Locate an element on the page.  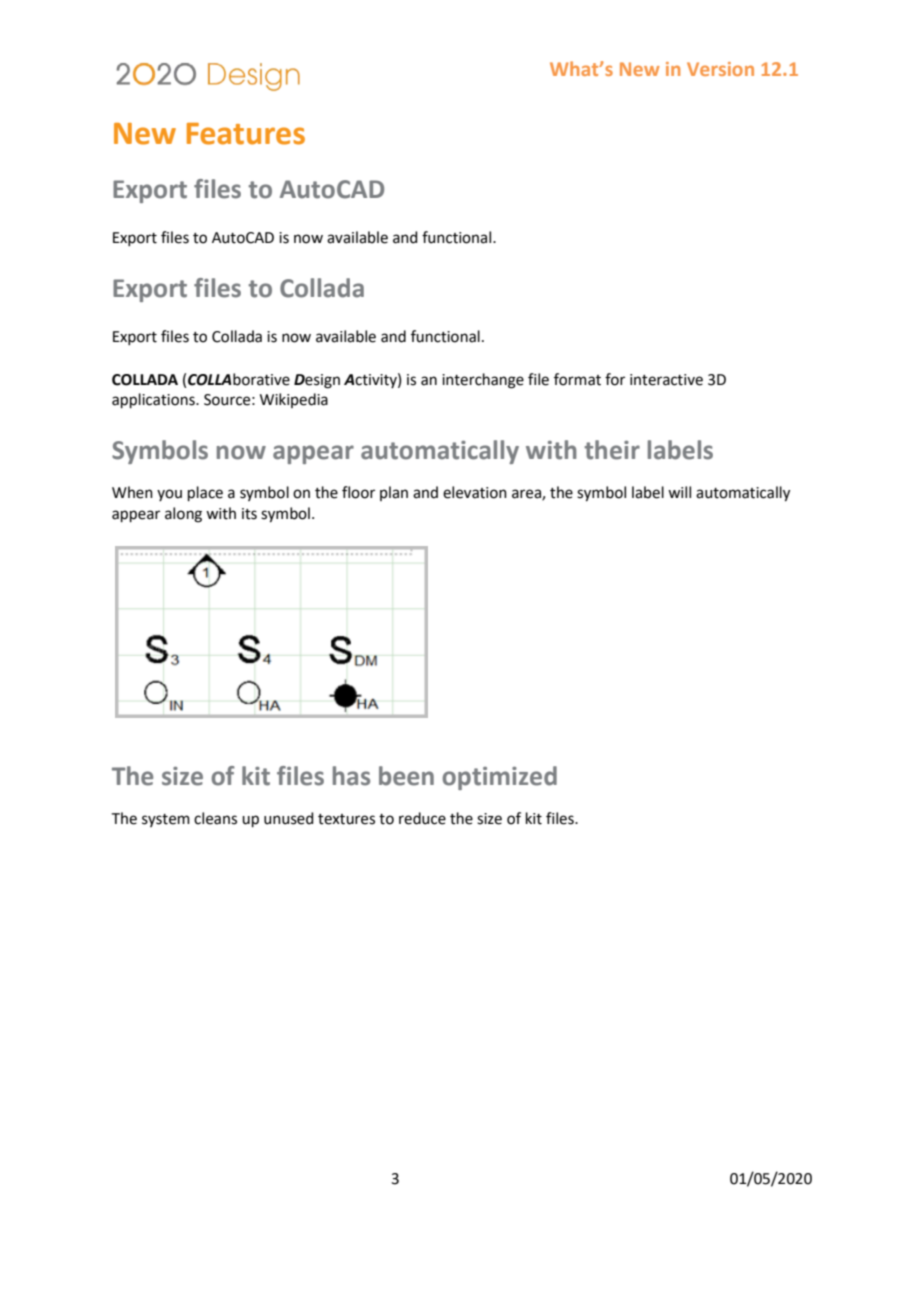
interactive is located at coordinates (666, 380).
